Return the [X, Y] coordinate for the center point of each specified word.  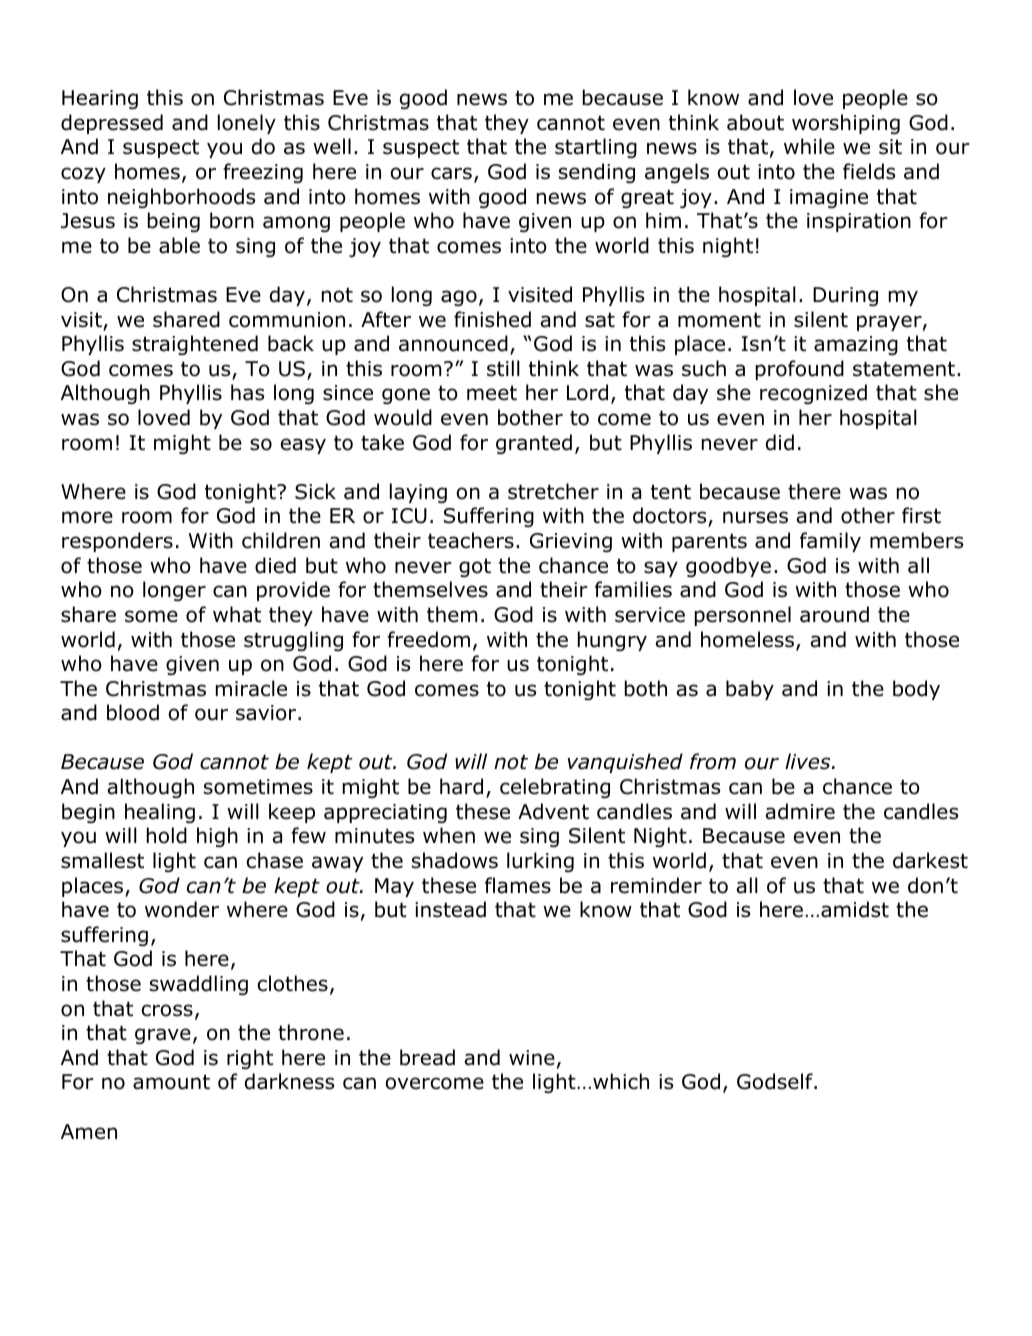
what [237, 614]
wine [532, 1058]
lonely [247, 124]
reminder [656, 885]
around [834, 614]
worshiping [846, 124]
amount [171, 1082]
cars [451, 173]
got [475, 567]
